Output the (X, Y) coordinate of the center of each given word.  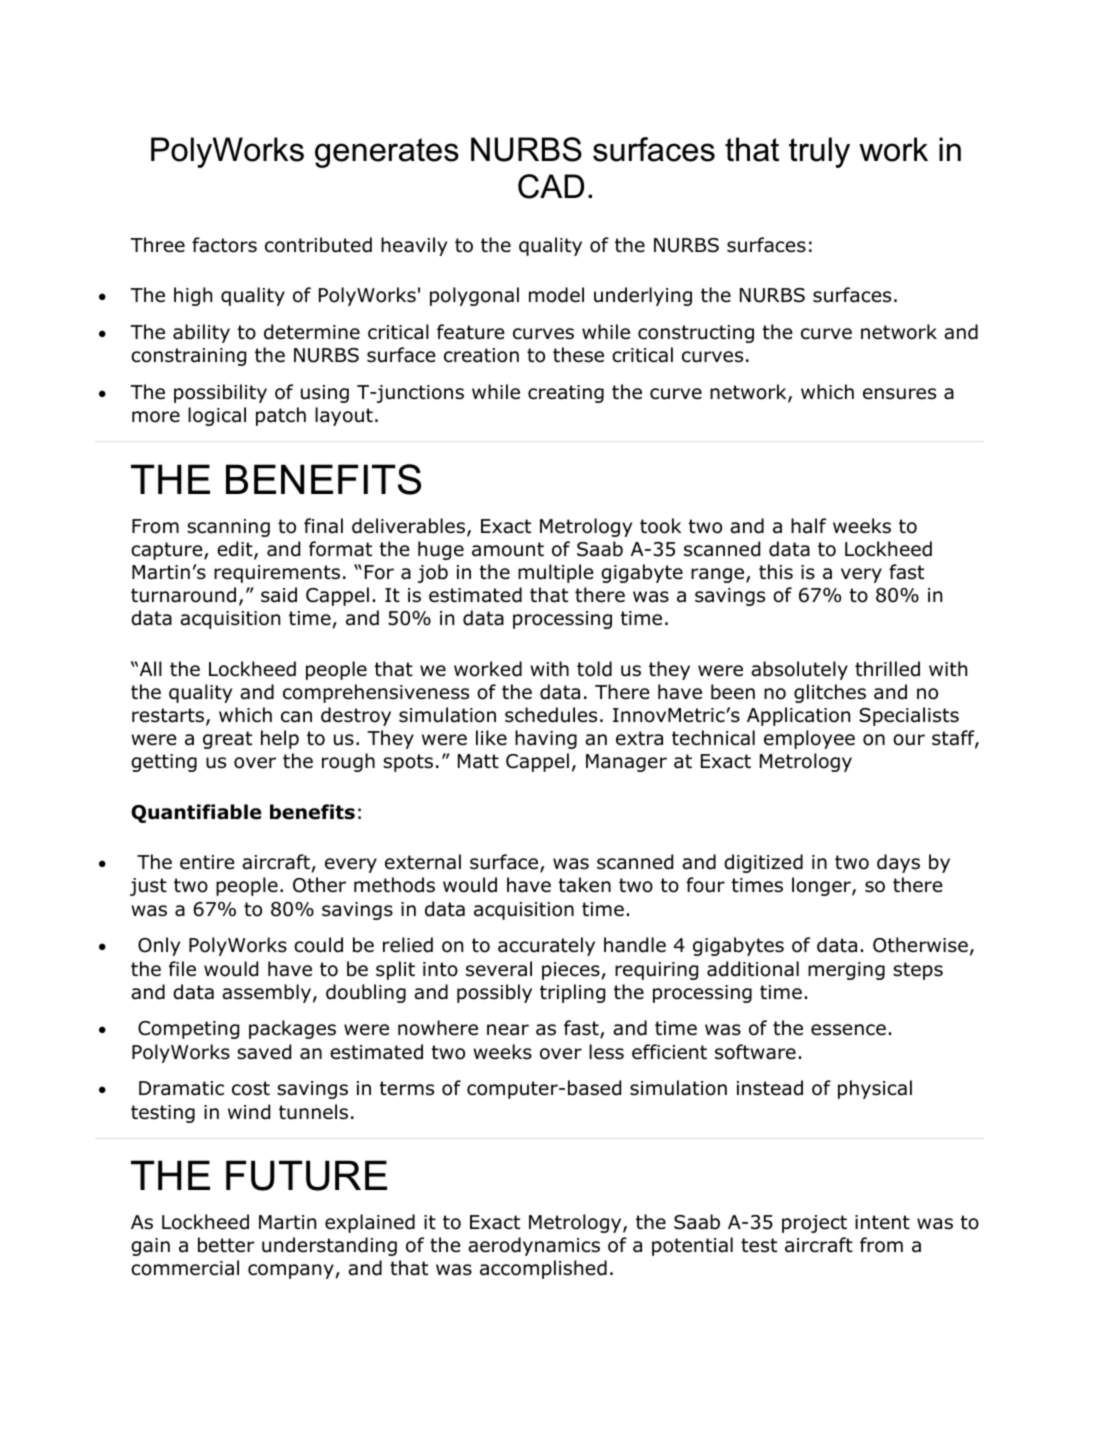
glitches (830, 693)
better (226, 1245)
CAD (551, 186)
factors (224, 245)
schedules (551, 715)
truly (819, 152)
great (227, 740)
